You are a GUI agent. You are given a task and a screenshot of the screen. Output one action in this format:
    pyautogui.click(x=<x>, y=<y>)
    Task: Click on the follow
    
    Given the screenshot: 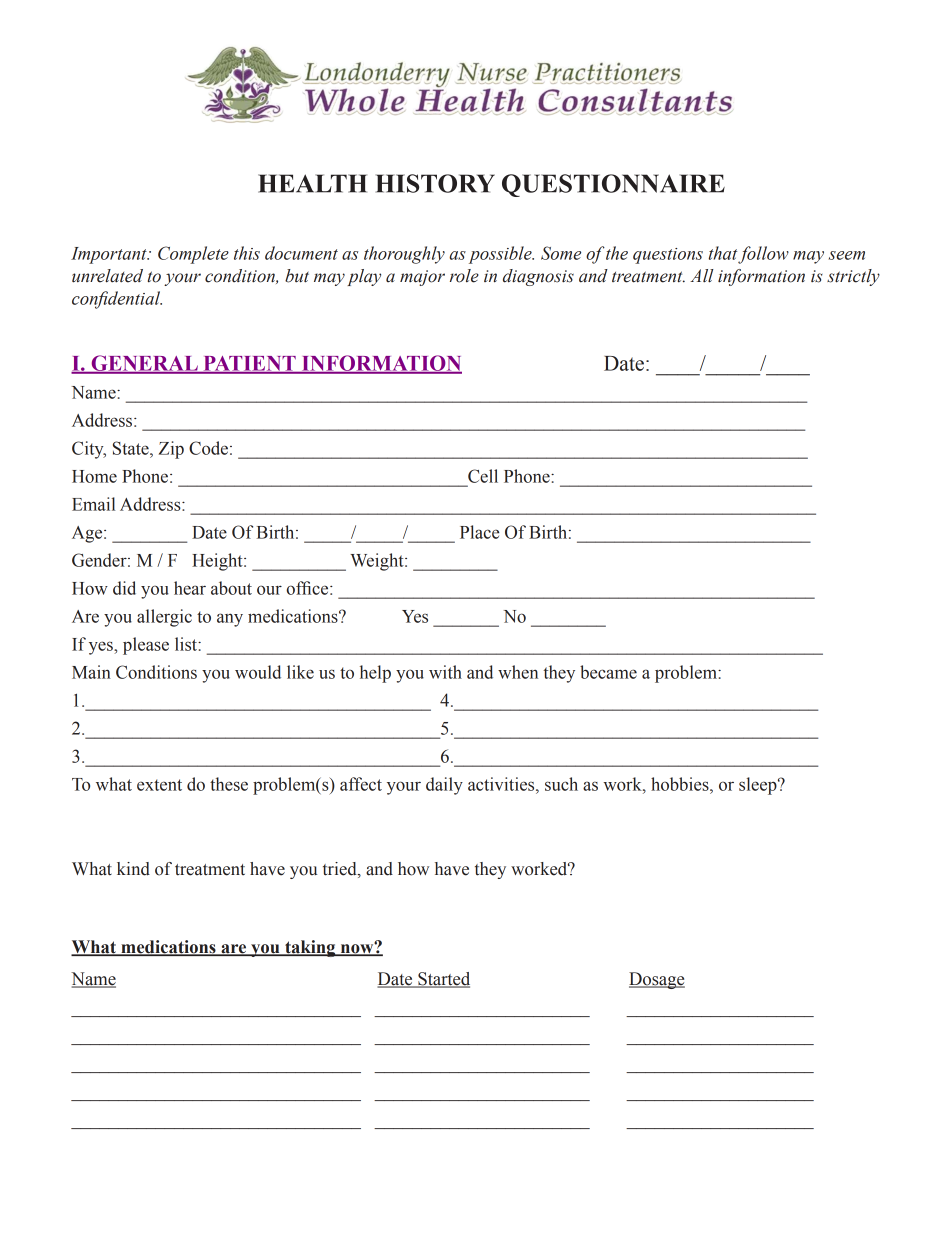 What is the action you would take?
    pyautogui.click(x=763, y=255)
